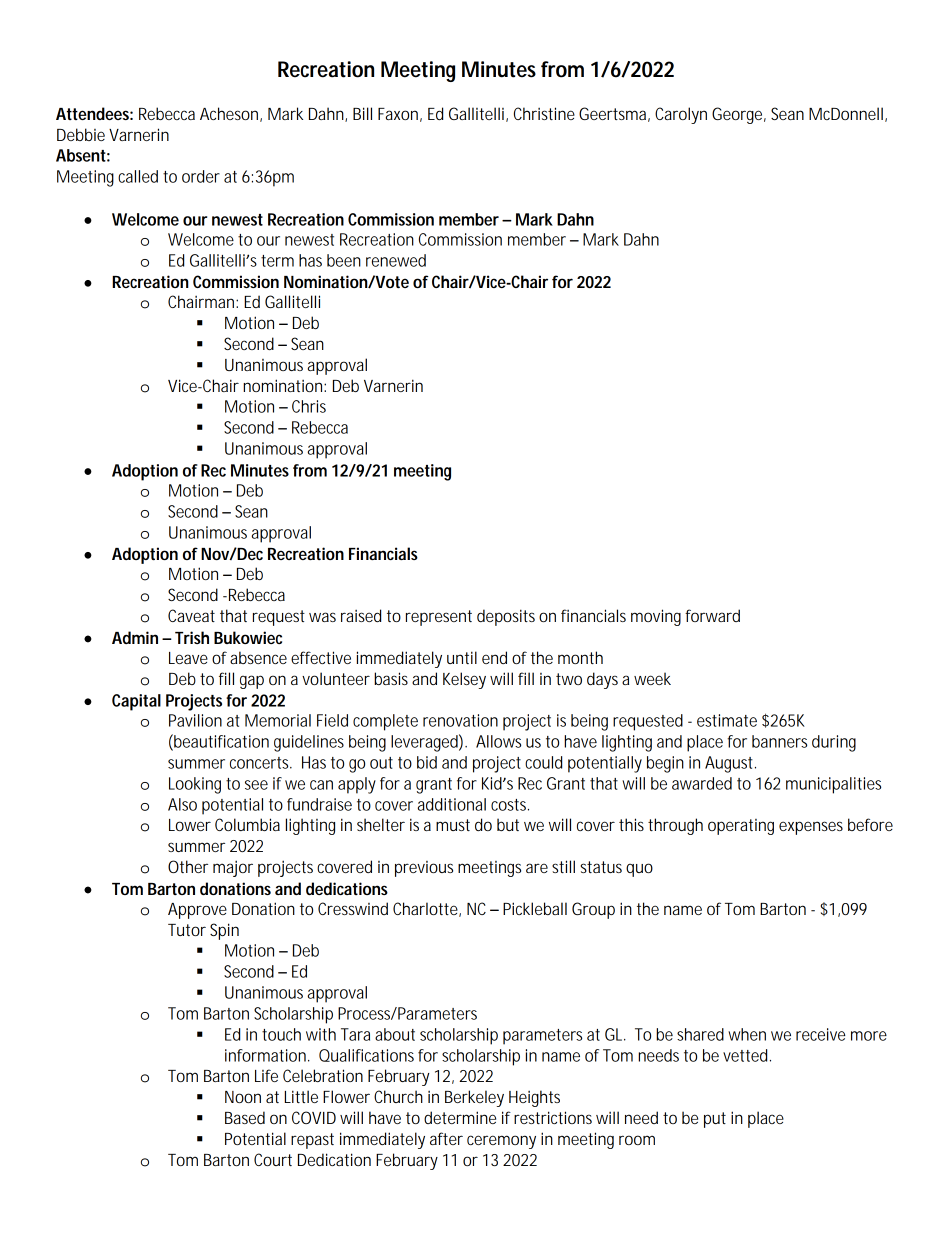 This screenshot has height=1233, width=952. What do you see at coordinates (446, 1138) in the screenshot?
I see `after` at bounding box center [446, 1138].
